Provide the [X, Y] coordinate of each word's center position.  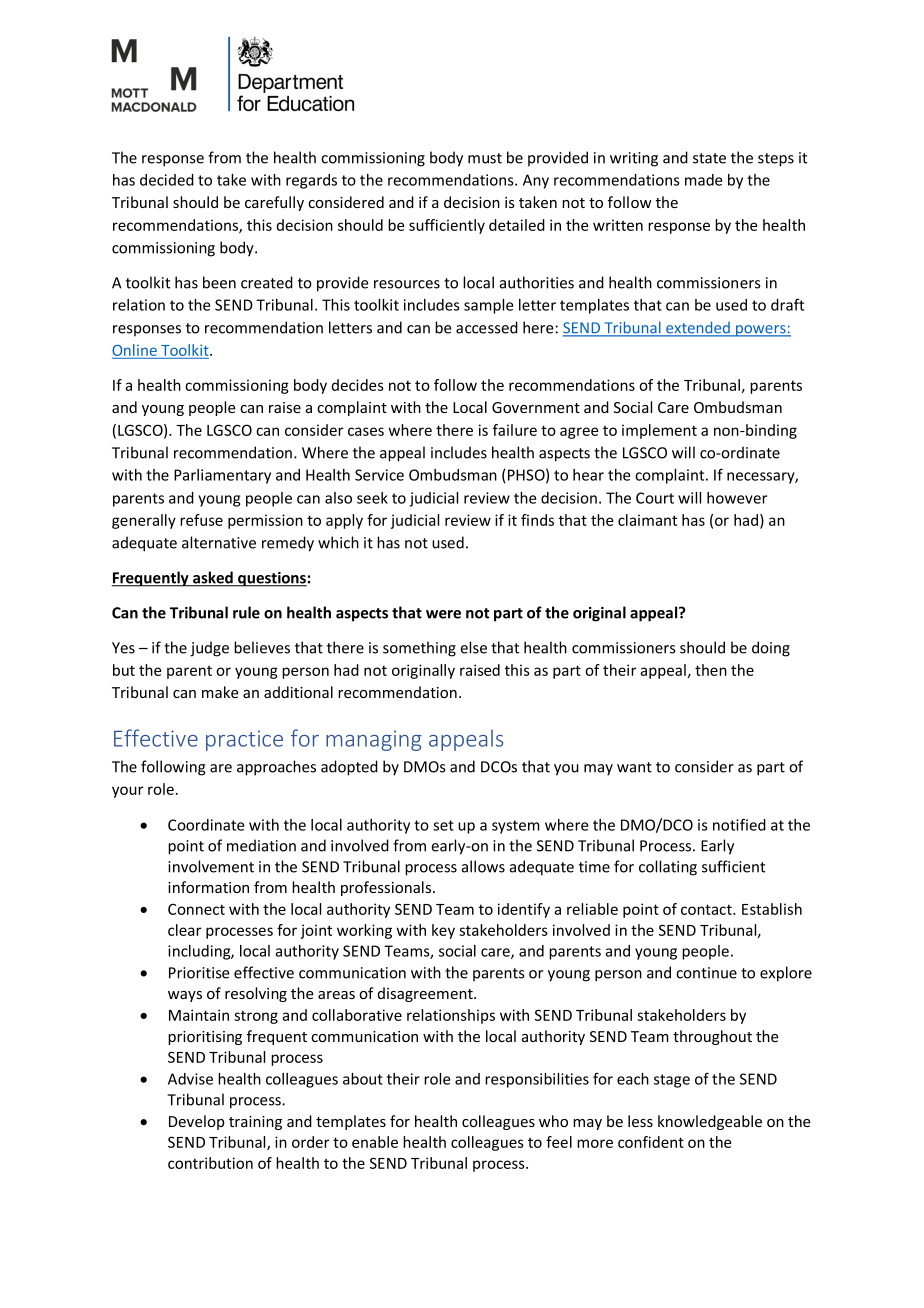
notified [739, 824]
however [737, 498]
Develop [196, 1122]
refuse [201, 520]
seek [372, 498]
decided [167, 180]
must [485, 158]
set [443, 825]
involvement [211, 866]
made [703, 180]
